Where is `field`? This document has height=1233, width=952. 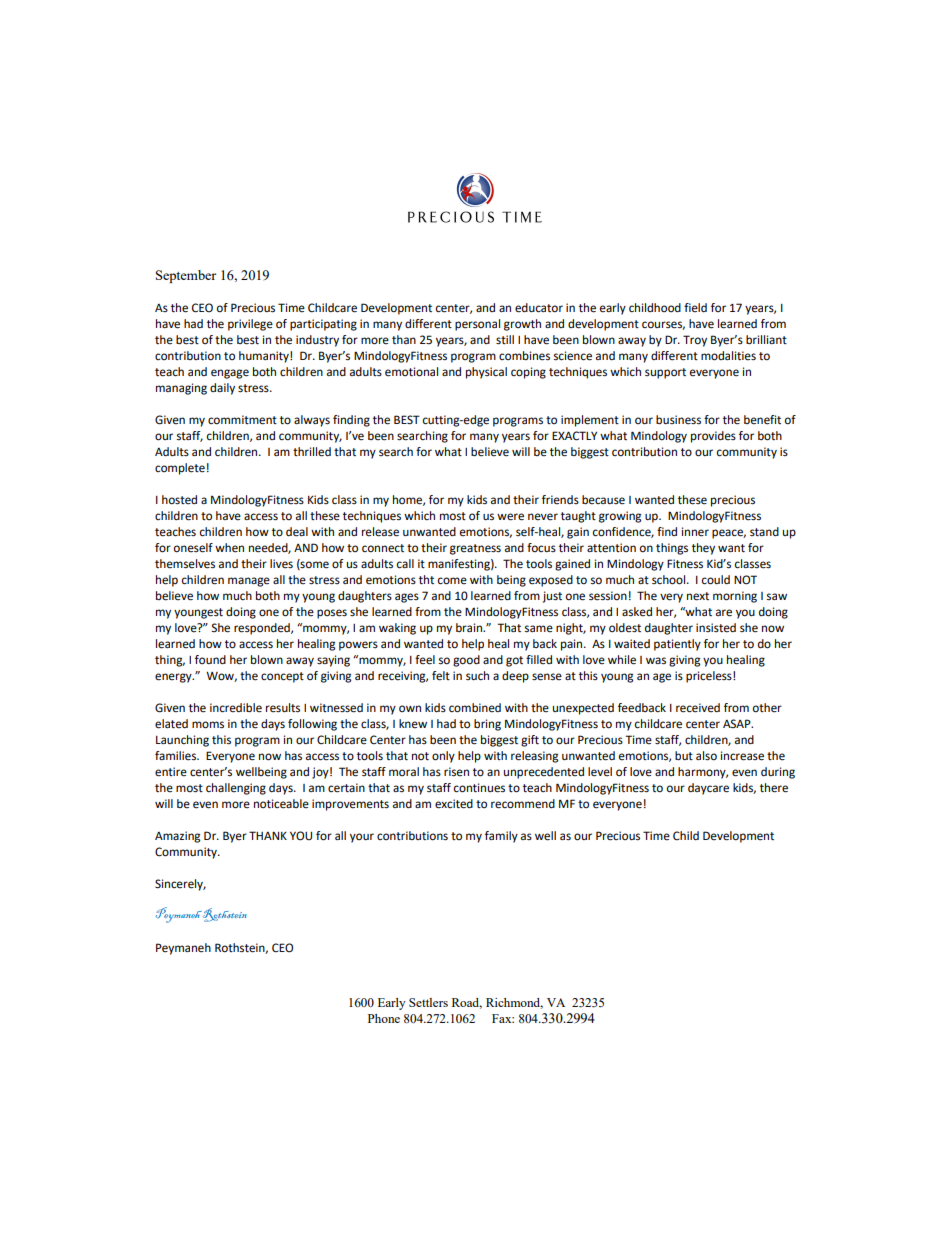
field is located at coordinates (695, 308).
